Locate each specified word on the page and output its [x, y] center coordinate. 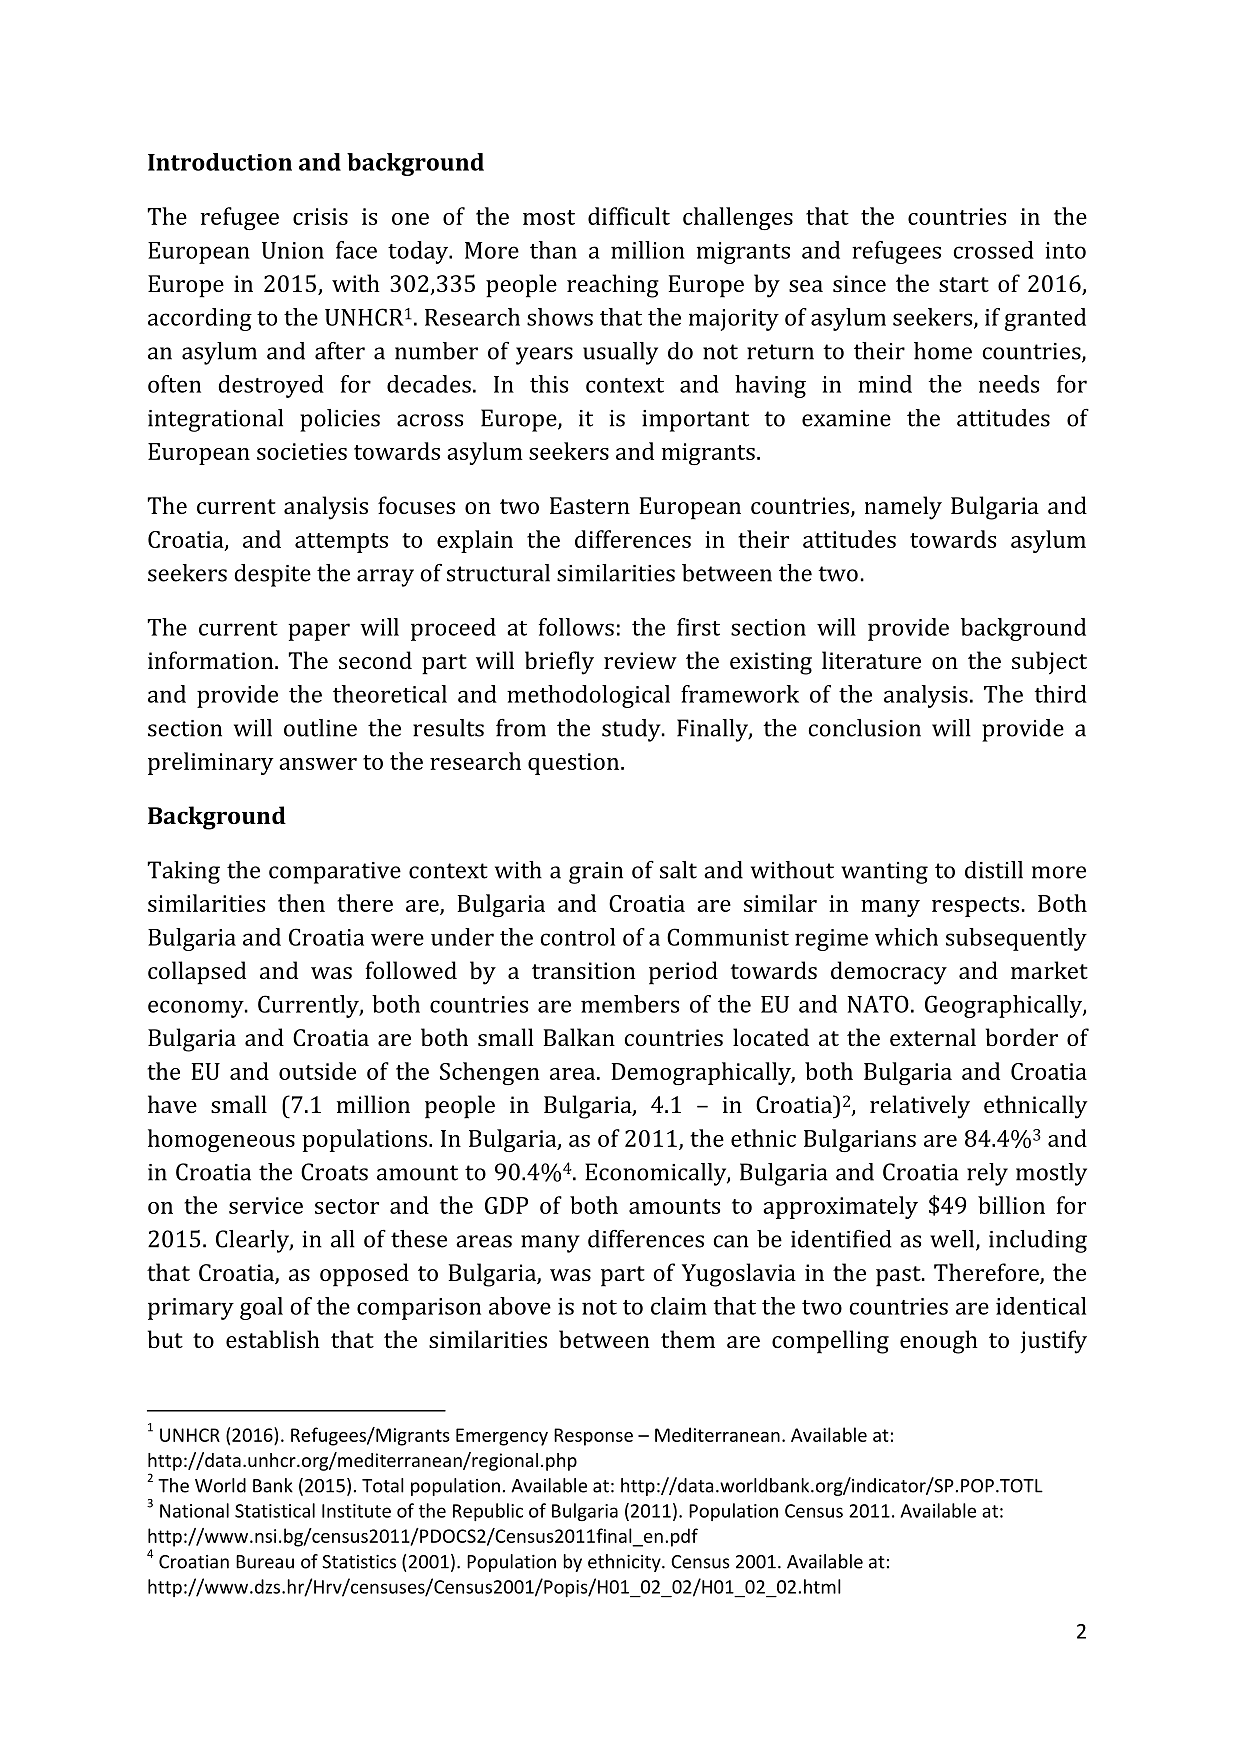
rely [987, 1174]
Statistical [275, 1510]
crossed [994, 250]
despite [272, 575]
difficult [629, 216]
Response [593, 1437]
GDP [506, 1205]
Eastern [590, 505]
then [301, 903]
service [266, 1205]
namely [903, 508]
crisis [320, 216]
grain [596, 873]
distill [994, 870]
